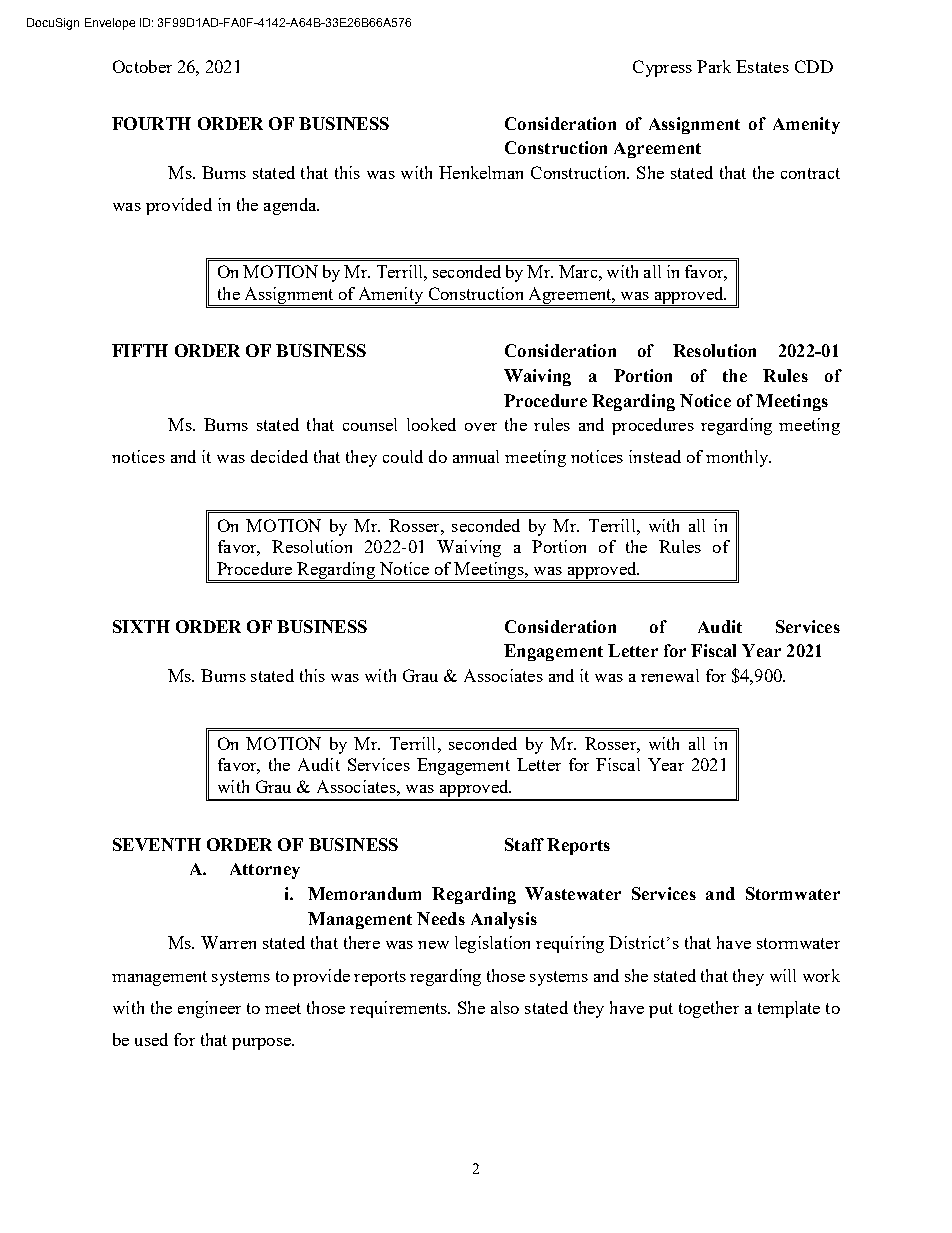  What do you see at coordinates (662, 68) in the page?
I see `Cypress` at bounding box center [662, 68].
